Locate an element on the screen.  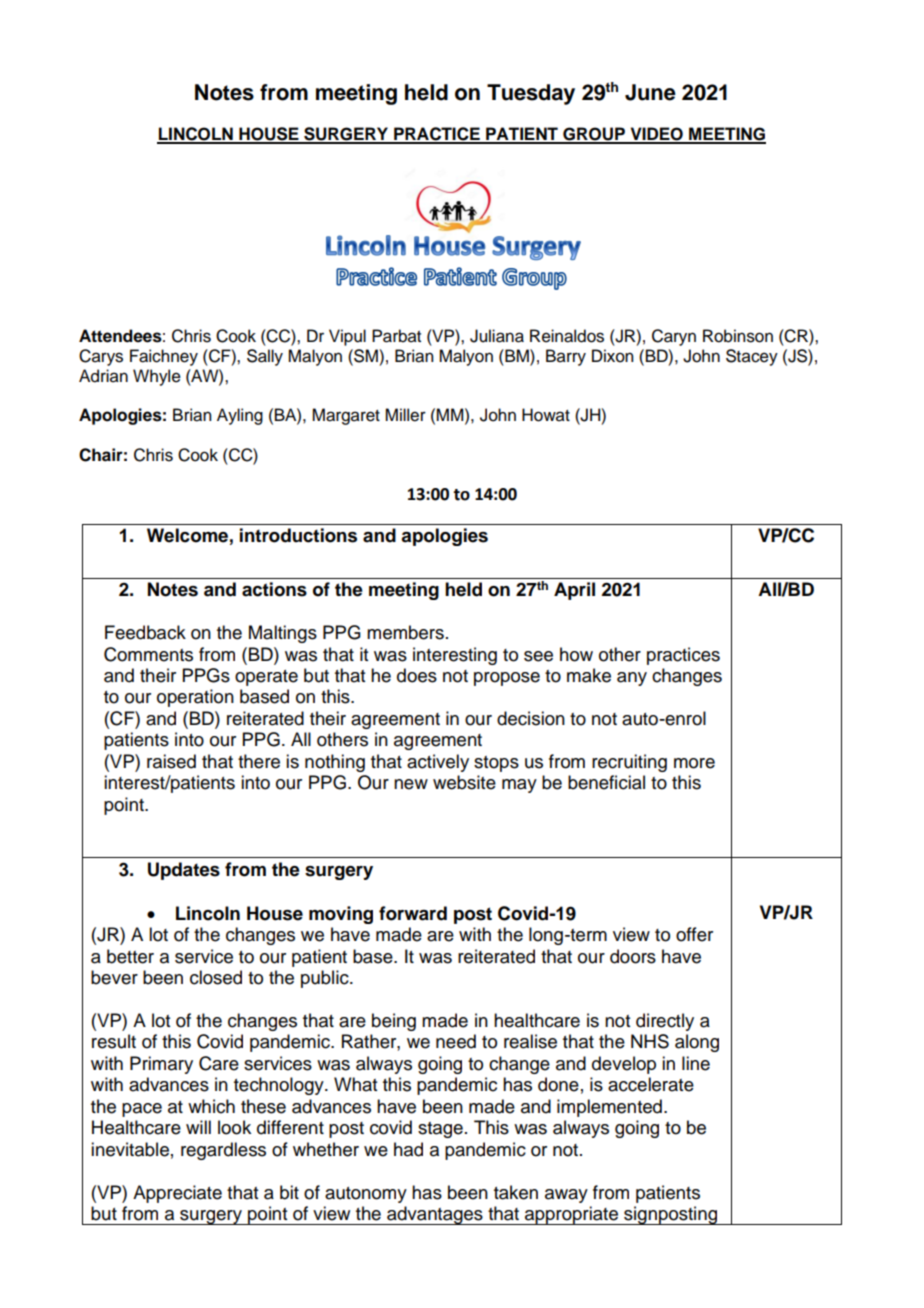
Adrian is located at coordinates (103, 376).
